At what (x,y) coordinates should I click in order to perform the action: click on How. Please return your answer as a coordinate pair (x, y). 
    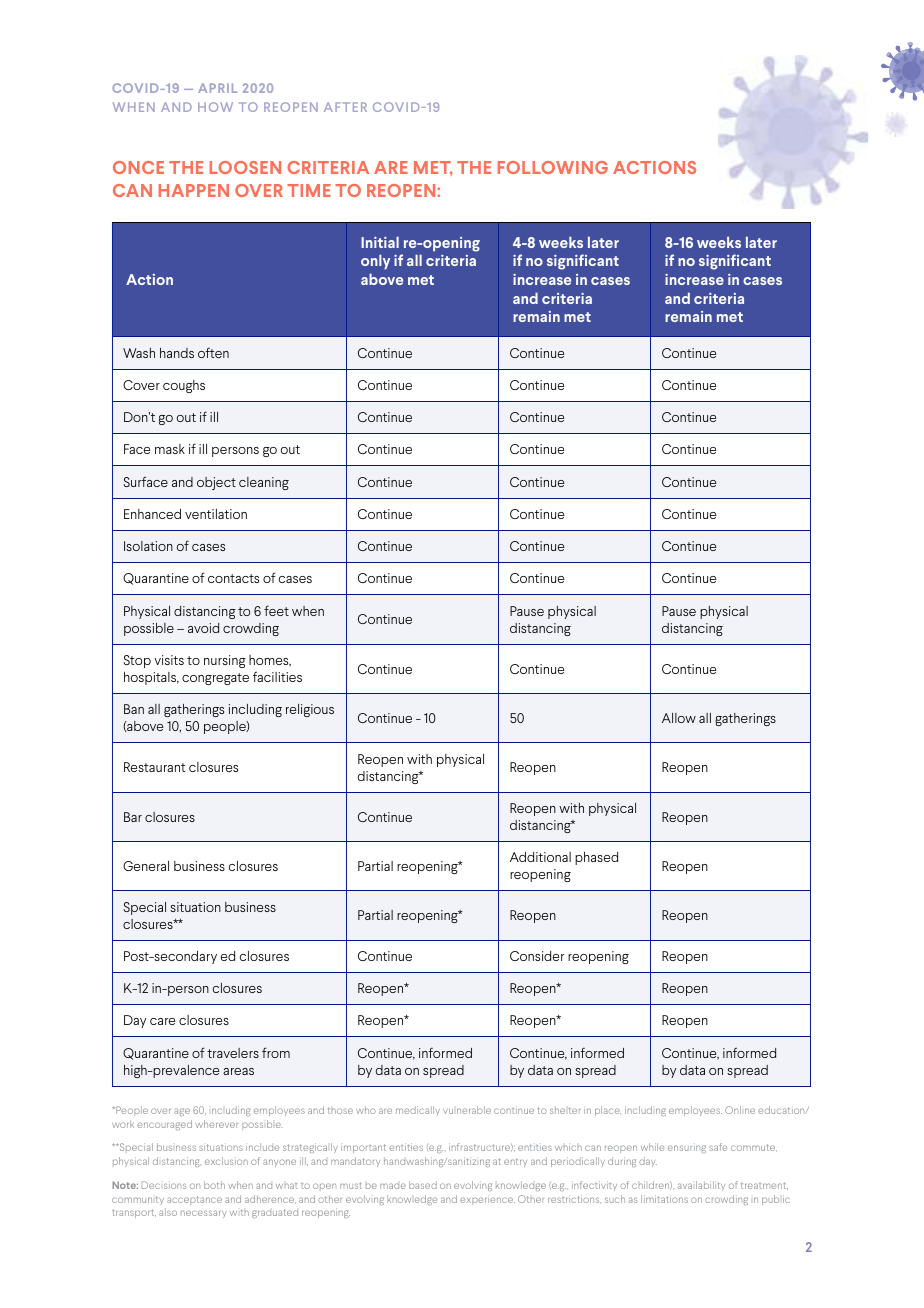
    Looking at the image, I should click on (215, 107).
